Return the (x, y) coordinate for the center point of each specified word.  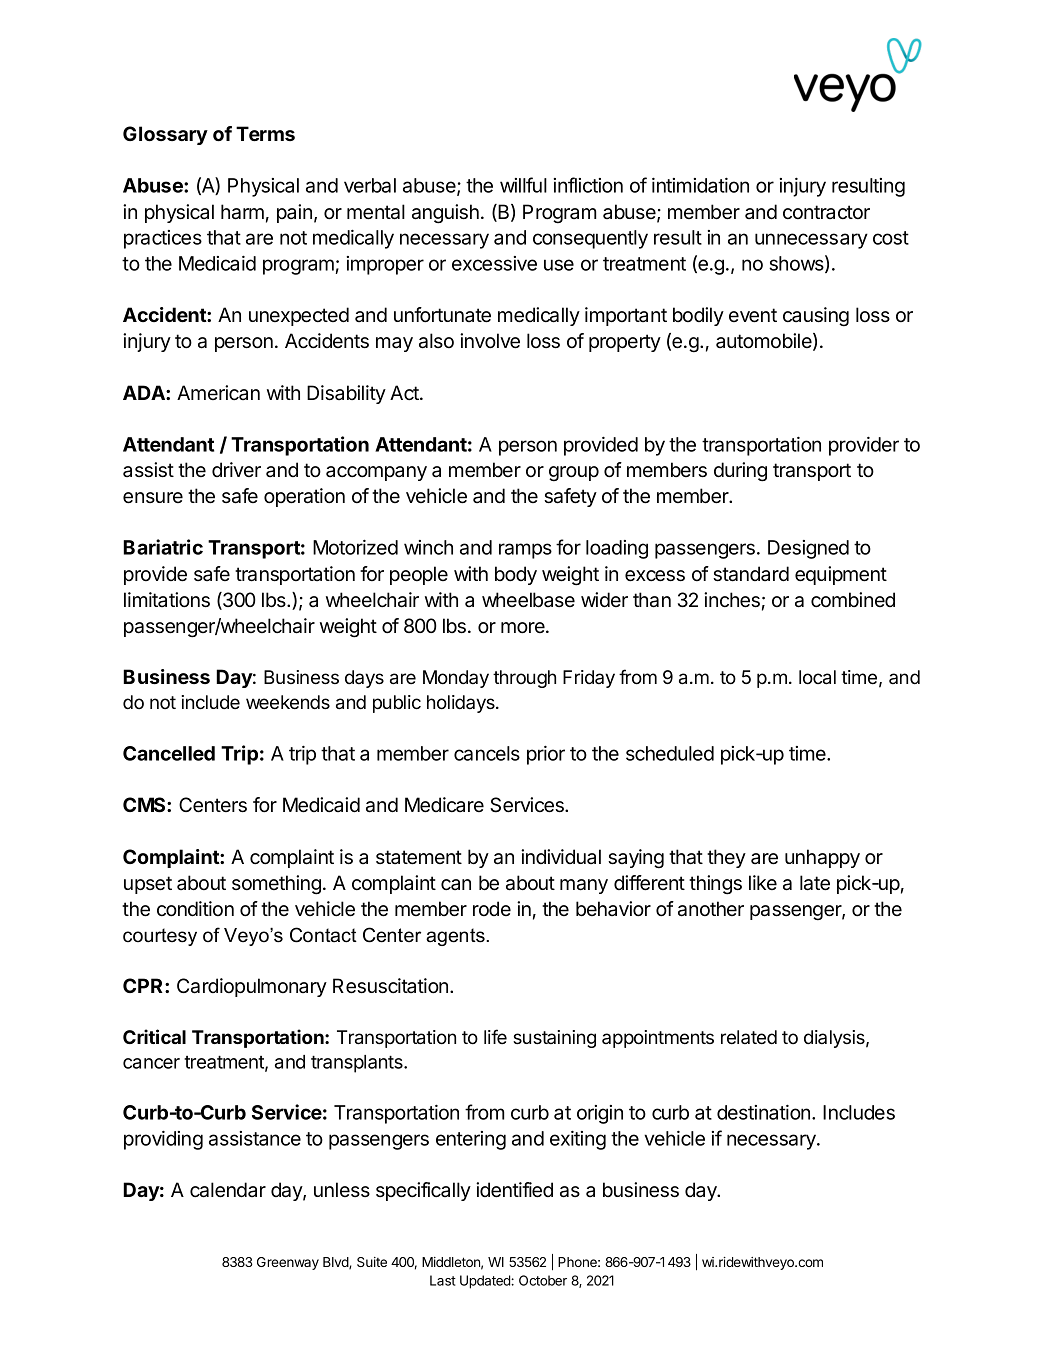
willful (523, 185)
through (524, 679)
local (817, 677)
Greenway (288, 1263)
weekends (288, 702)
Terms (265, 133)
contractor (826, 212)
